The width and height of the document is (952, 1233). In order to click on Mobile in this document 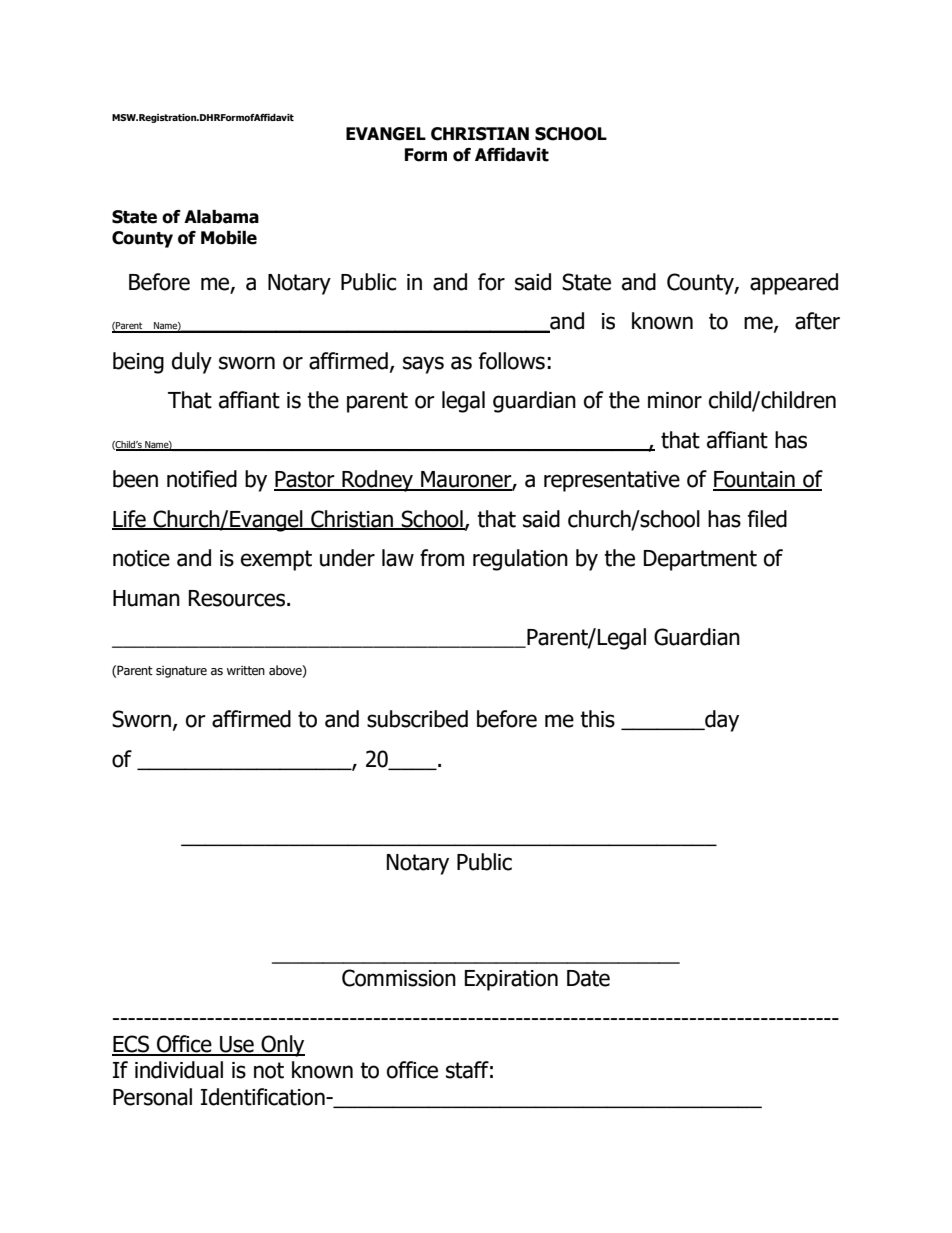, I will do `click(229, 238)`.
